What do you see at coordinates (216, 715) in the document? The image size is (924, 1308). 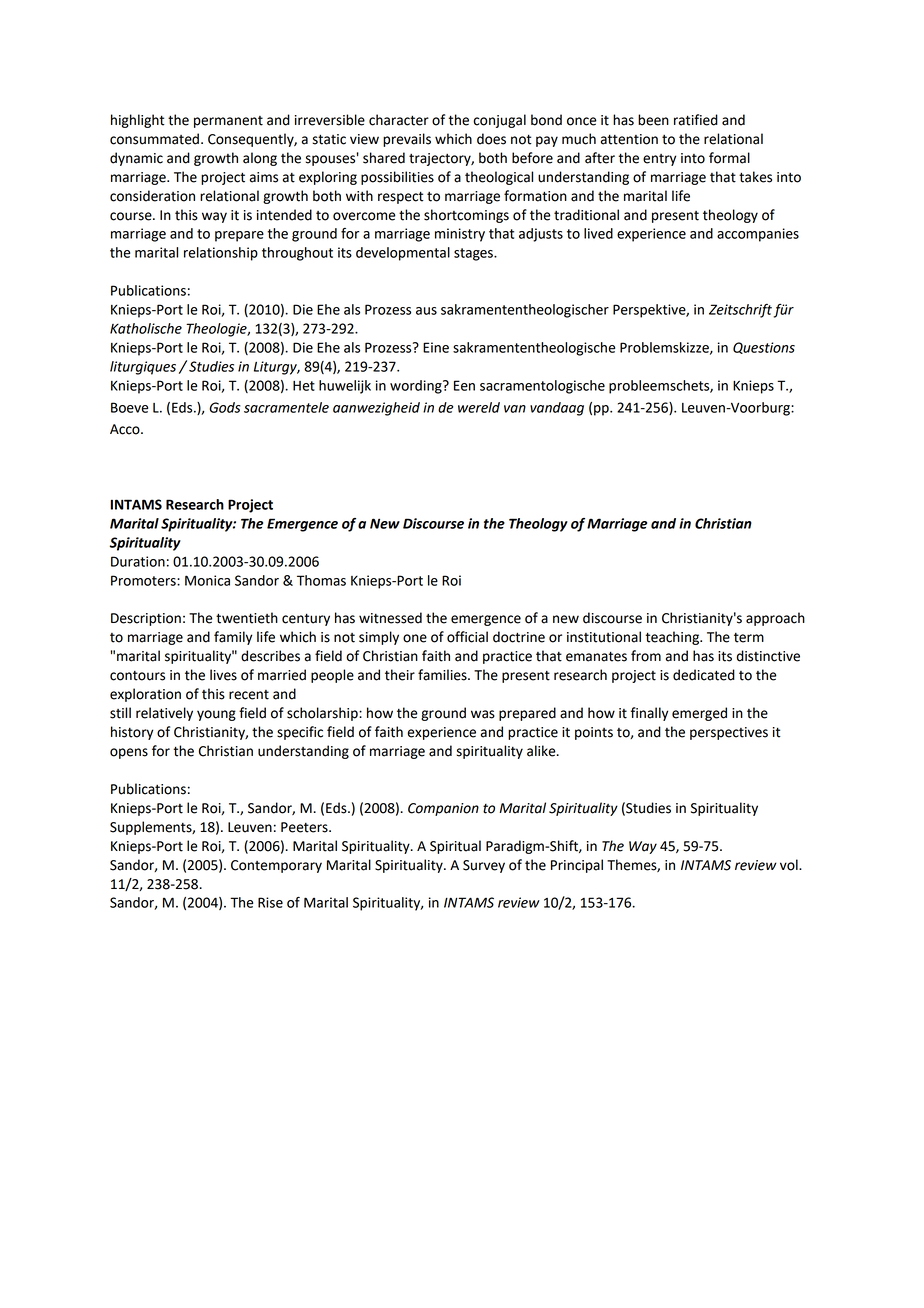 I see `young` at bounding box center [216, 715].
